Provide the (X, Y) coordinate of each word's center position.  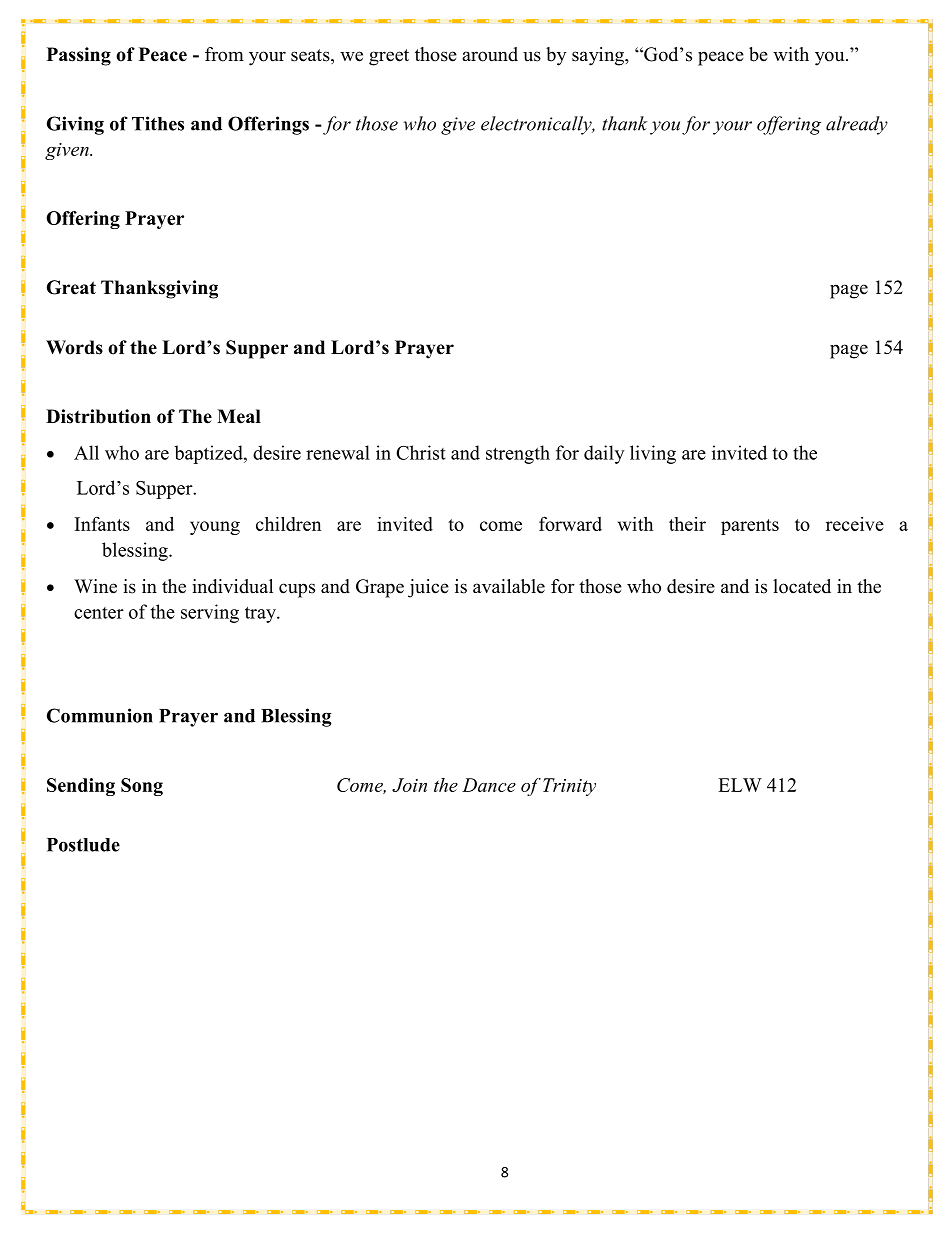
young (215, 528)
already (857, 125)
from (224, 54)
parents (750, 527)
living (653, 454)
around (490, 54)
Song (142, 787)
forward (570, 523)
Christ (421, 452)
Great (71, 287)
